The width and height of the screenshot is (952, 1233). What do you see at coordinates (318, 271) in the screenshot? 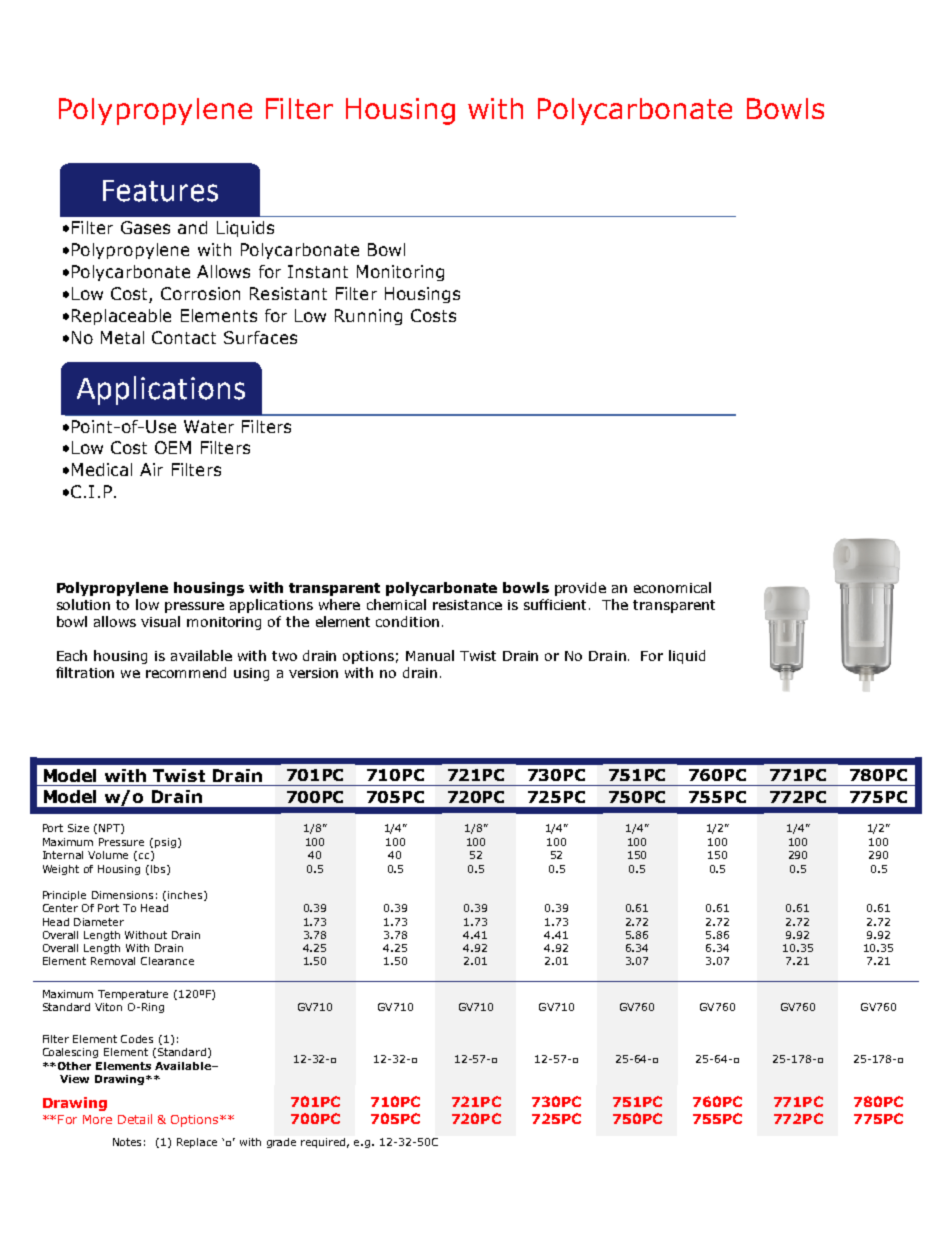
I see `Instant` at bounding box center [318, 271].
